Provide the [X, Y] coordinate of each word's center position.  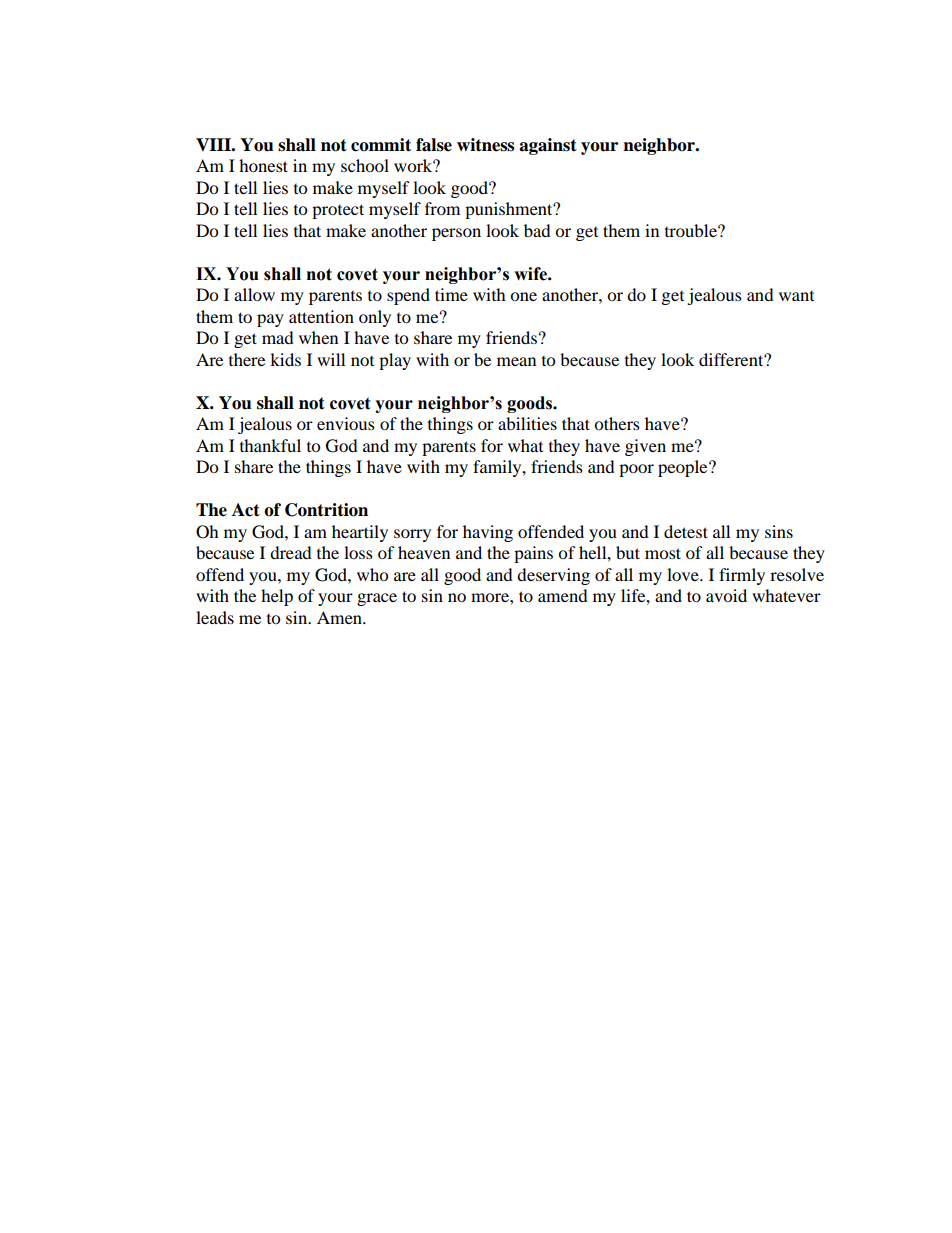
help [277, 597]
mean [516, 361]
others [617, 423]
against [548, 146]
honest [263, 165]
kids [285, 359]
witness [485, 145]
